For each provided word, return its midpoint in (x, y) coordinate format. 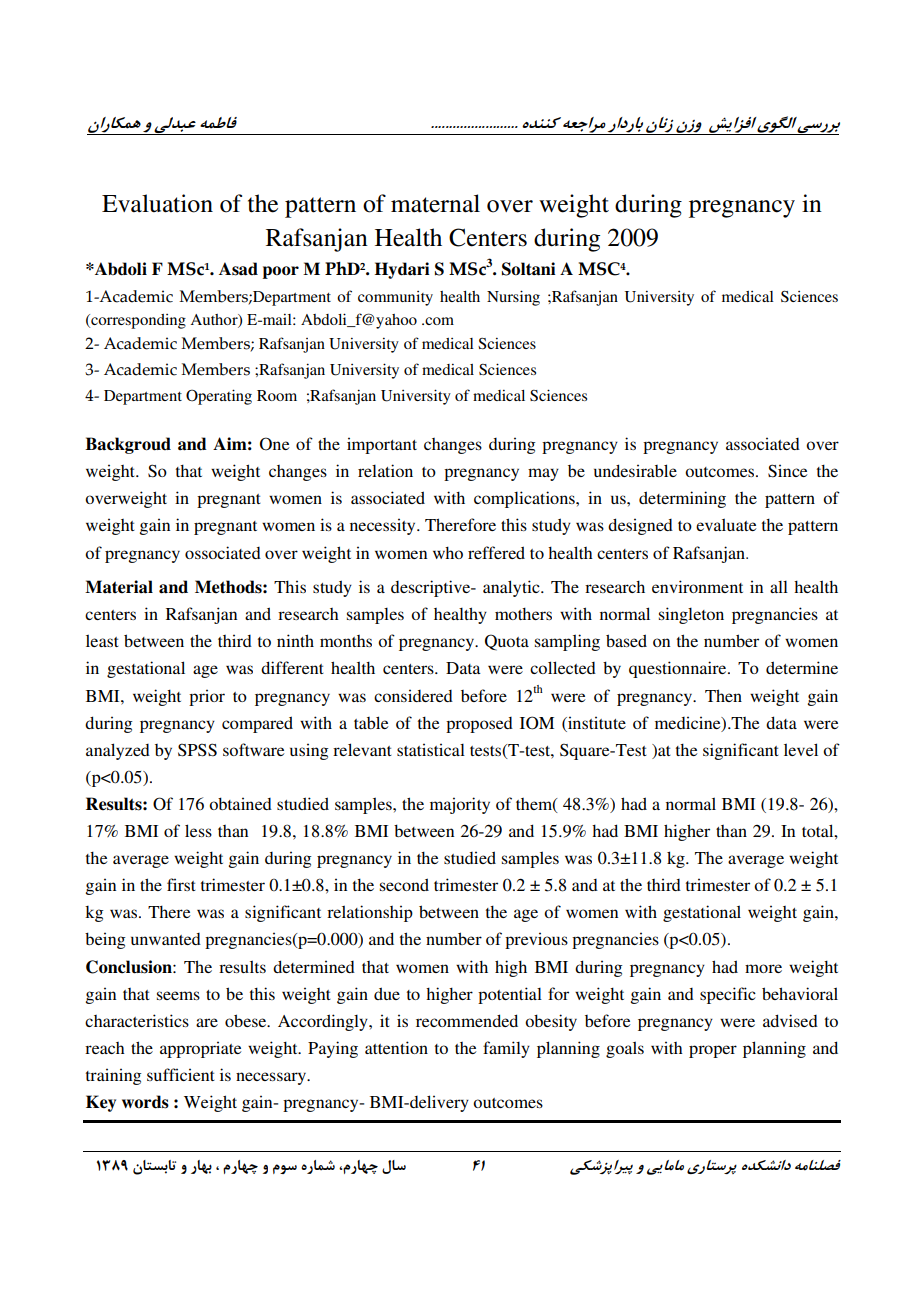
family (506, 1049)
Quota (507, 642)
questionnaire (679, 669)
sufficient (181, 1074)
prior (207, 697)
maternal (435, 203)
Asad (238, 269)
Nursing (513, 298)
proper (713, 1051)
